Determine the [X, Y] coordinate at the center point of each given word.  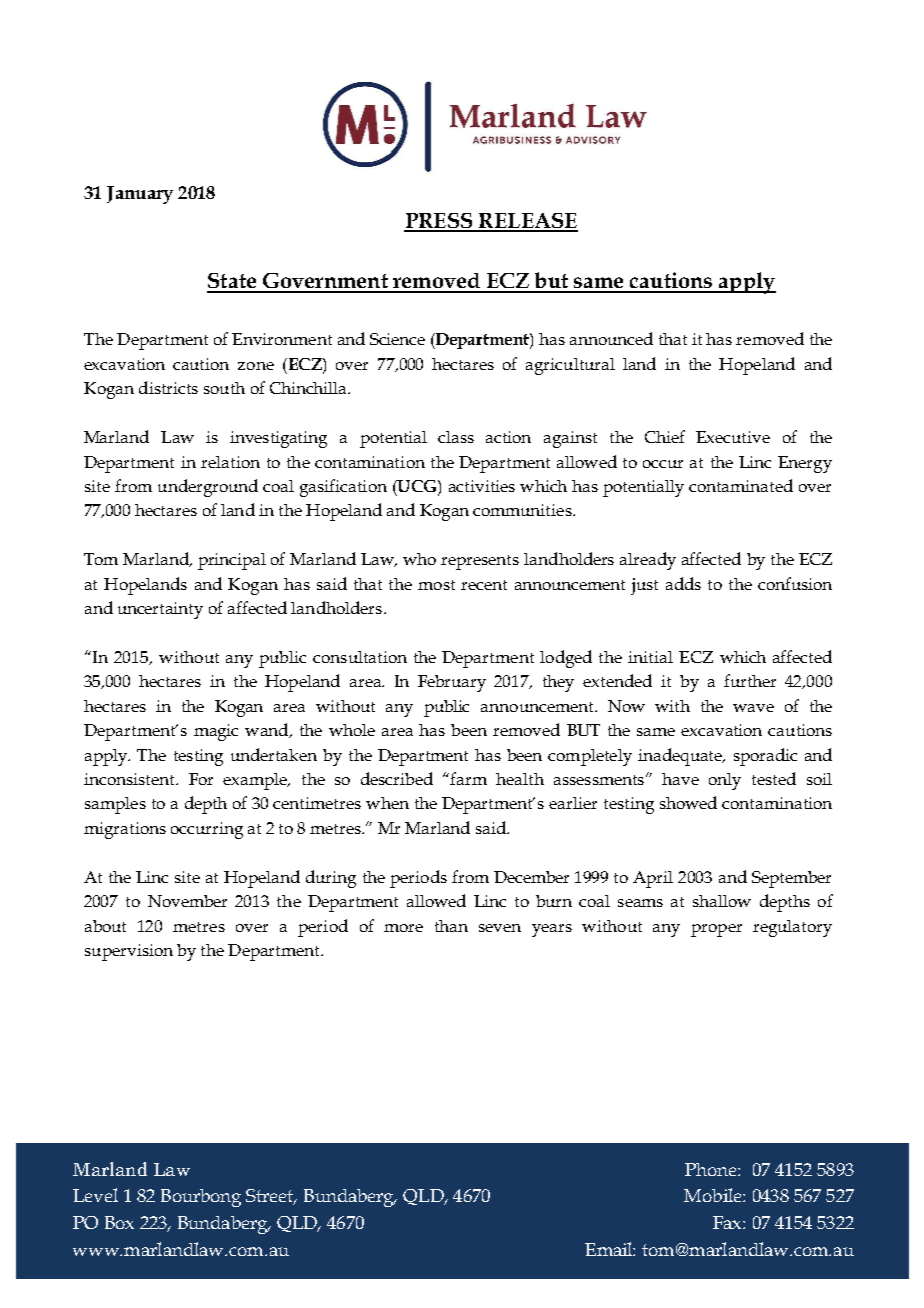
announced [611, 338]
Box [119, 1222]
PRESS [439, 222]
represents [480, 562]
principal [232, 561]
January [140, 195]
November [187, 901]
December [531, 877]
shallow [722, 901]
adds [683, 583]
